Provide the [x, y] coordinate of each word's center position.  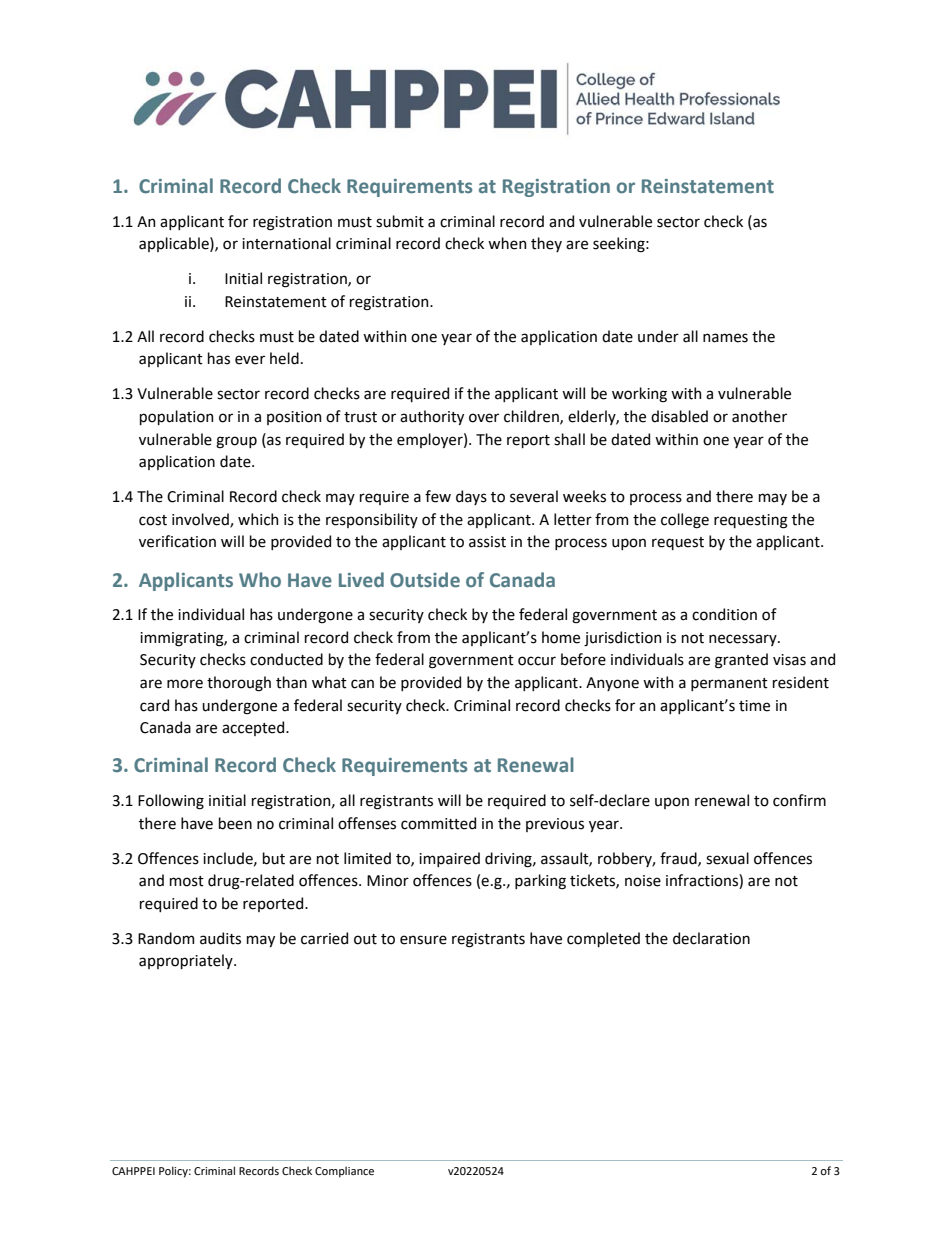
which [258, 519]
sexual [727, 858]
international [286, 243]
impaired [449, 859]
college [685, 521]
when [507, 243]
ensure [423, 940]
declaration [711, 938]
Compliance [344, 1172]
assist [487, 542]
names [725, 338]
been [235, 823]
